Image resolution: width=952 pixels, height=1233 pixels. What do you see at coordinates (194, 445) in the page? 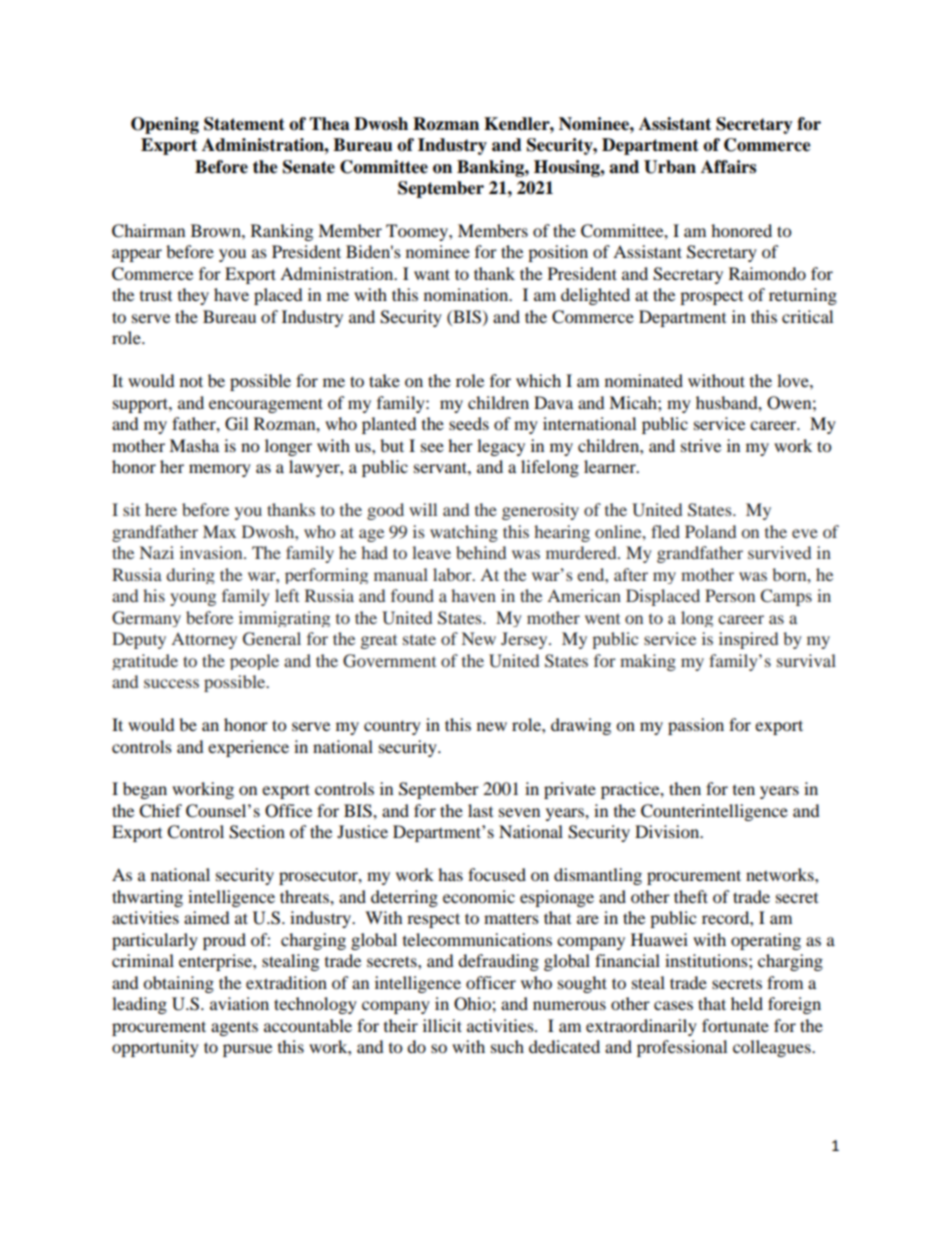
I see `Masha` at bounding box center [194, 445].
